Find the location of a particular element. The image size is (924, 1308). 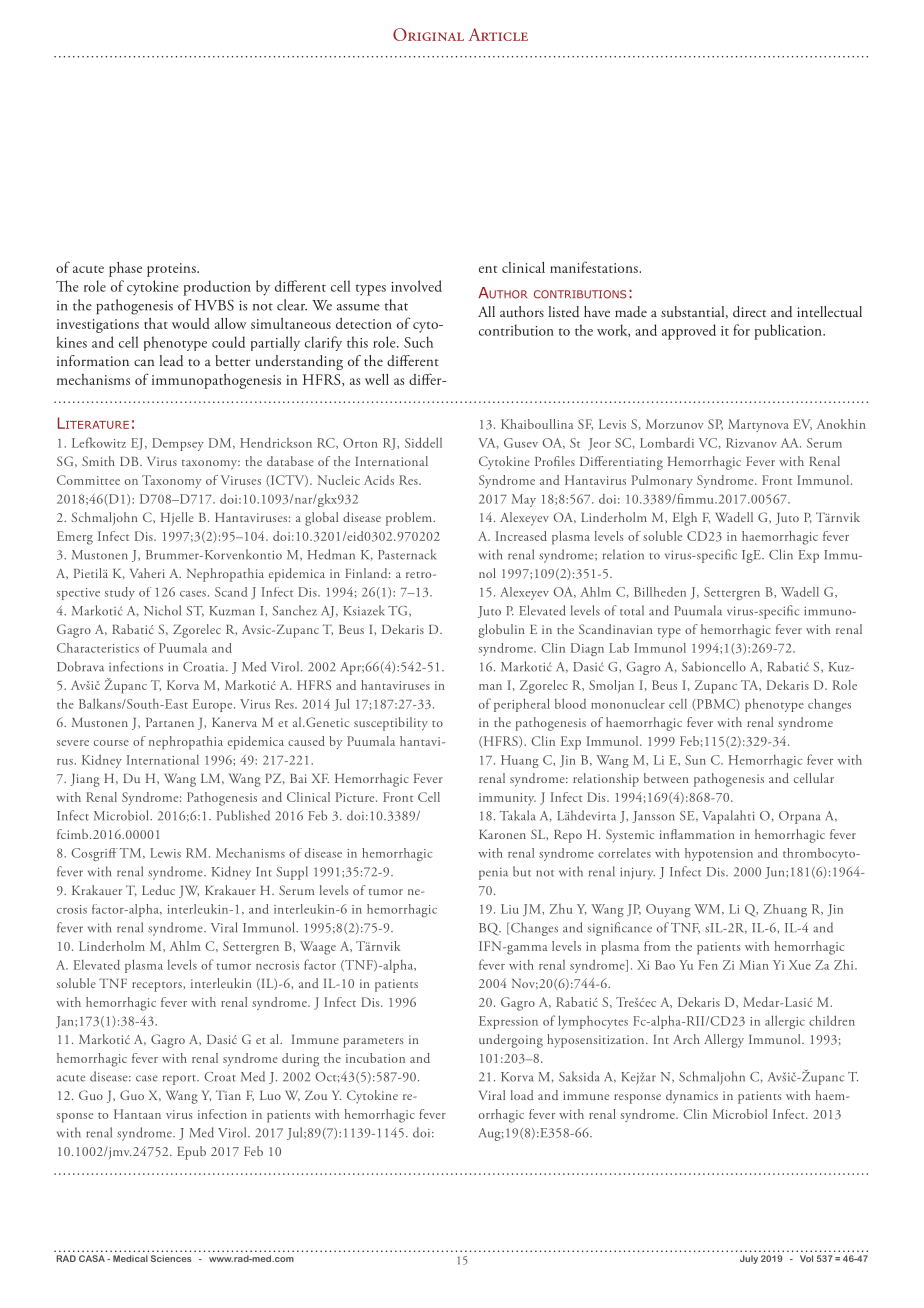

Nichol is located at coordinates (162, 610).
